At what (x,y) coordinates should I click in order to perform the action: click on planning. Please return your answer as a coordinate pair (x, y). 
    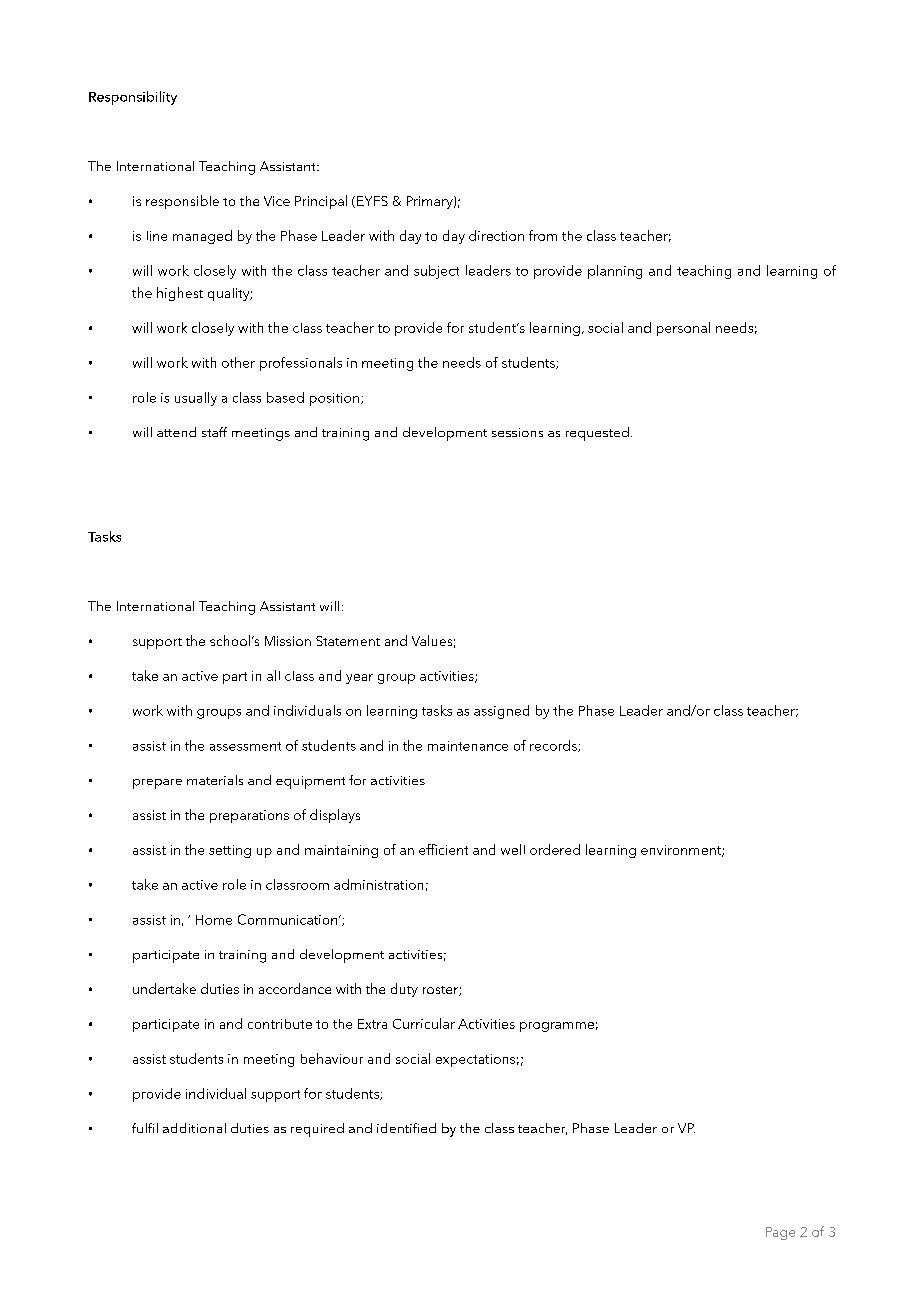
    Looking at the image, I should click on (615, 272).
